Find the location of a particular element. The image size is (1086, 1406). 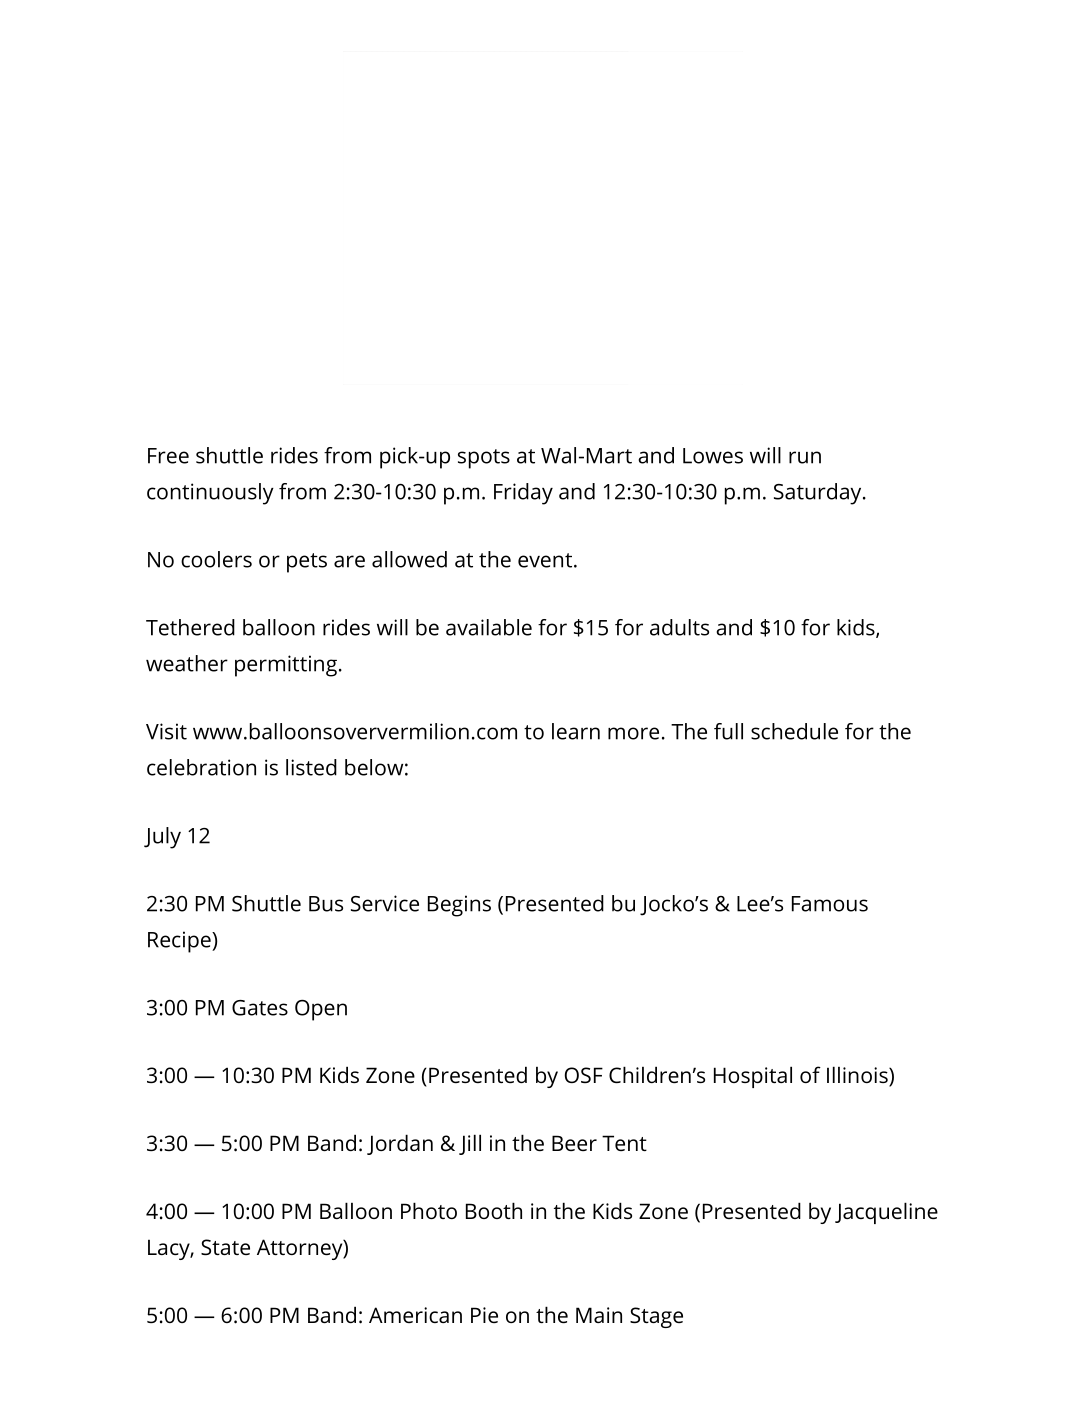

Gates is located at coordinates (260, 1008).
